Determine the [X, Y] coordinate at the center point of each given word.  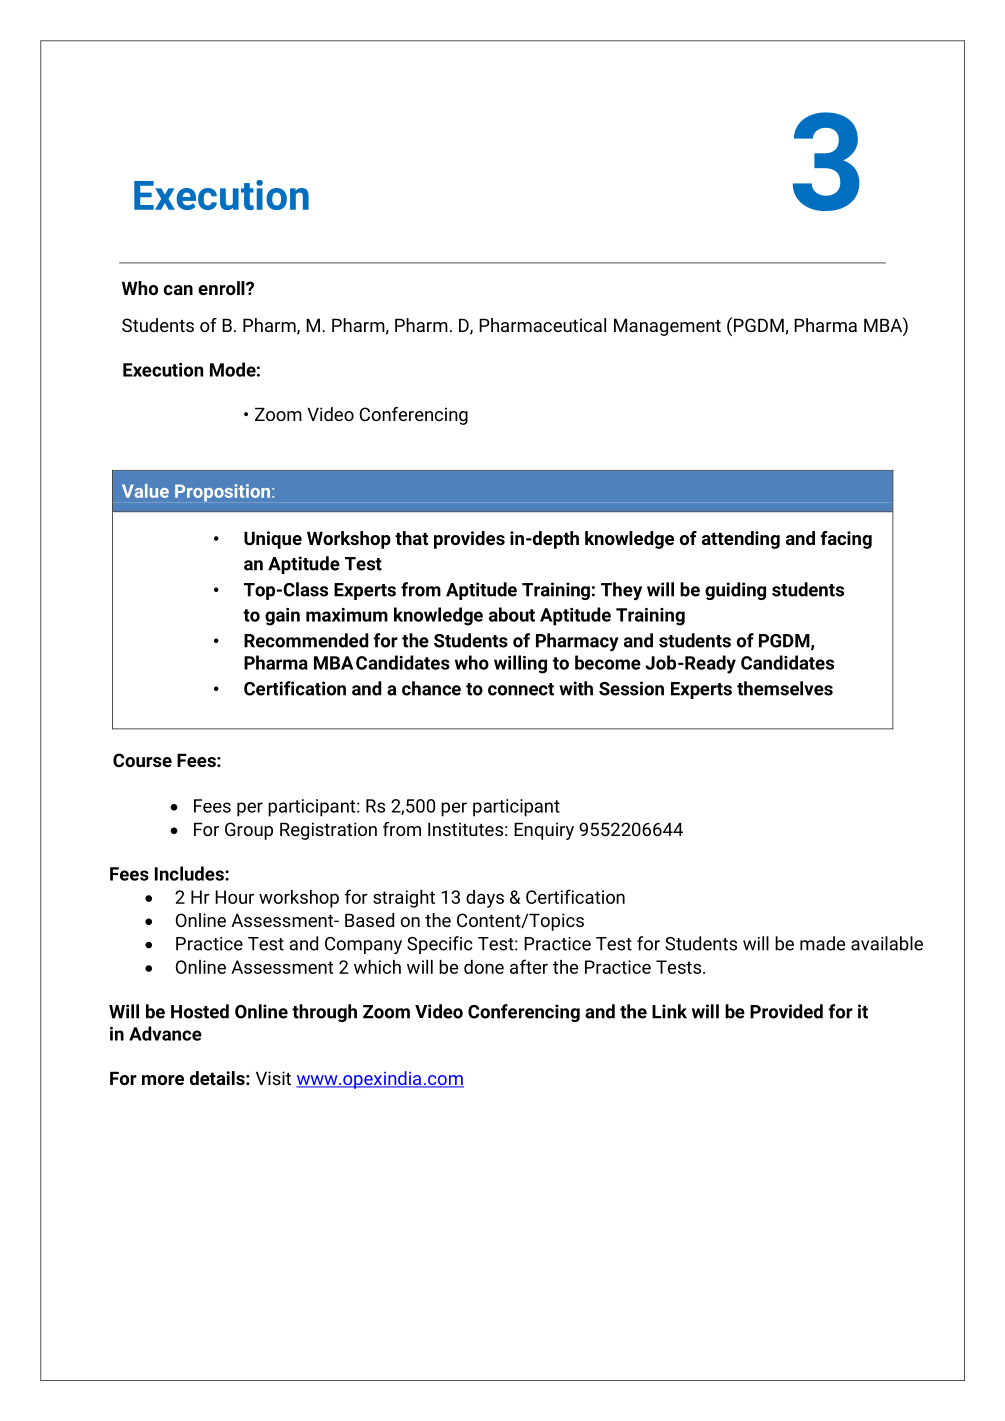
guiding [735, 591]
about [512, 614]
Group [249, 831]
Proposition [222, 493]
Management [667, 327]
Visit [273, 1078]
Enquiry [544, 831]
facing [846, 540]
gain [282, 617]
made [822, 943]
